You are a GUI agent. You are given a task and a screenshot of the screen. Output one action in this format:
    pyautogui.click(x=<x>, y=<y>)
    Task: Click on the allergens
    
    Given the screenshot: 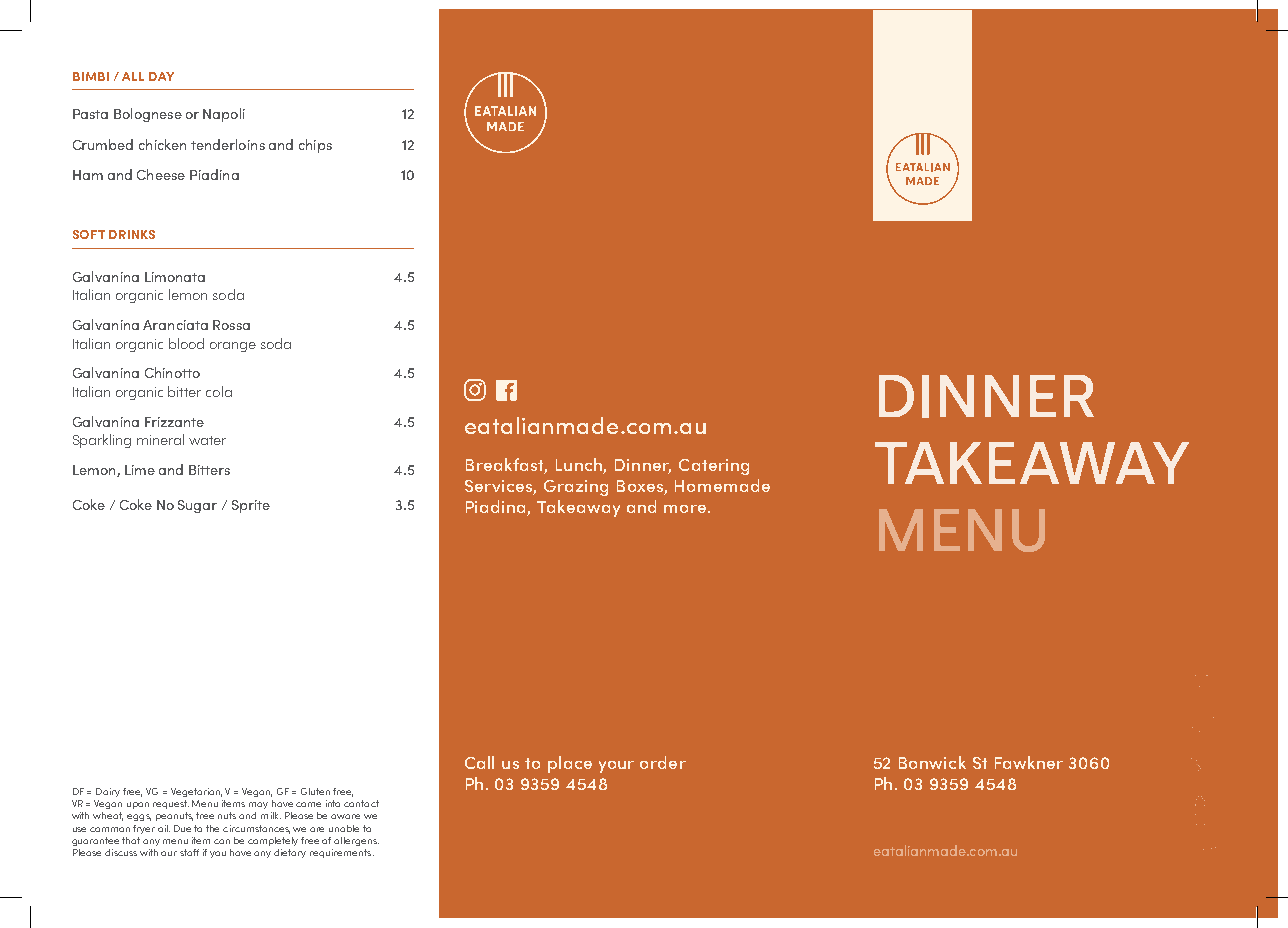 What is the action you would take?
    pyautogui.click(x=356, y=841)
